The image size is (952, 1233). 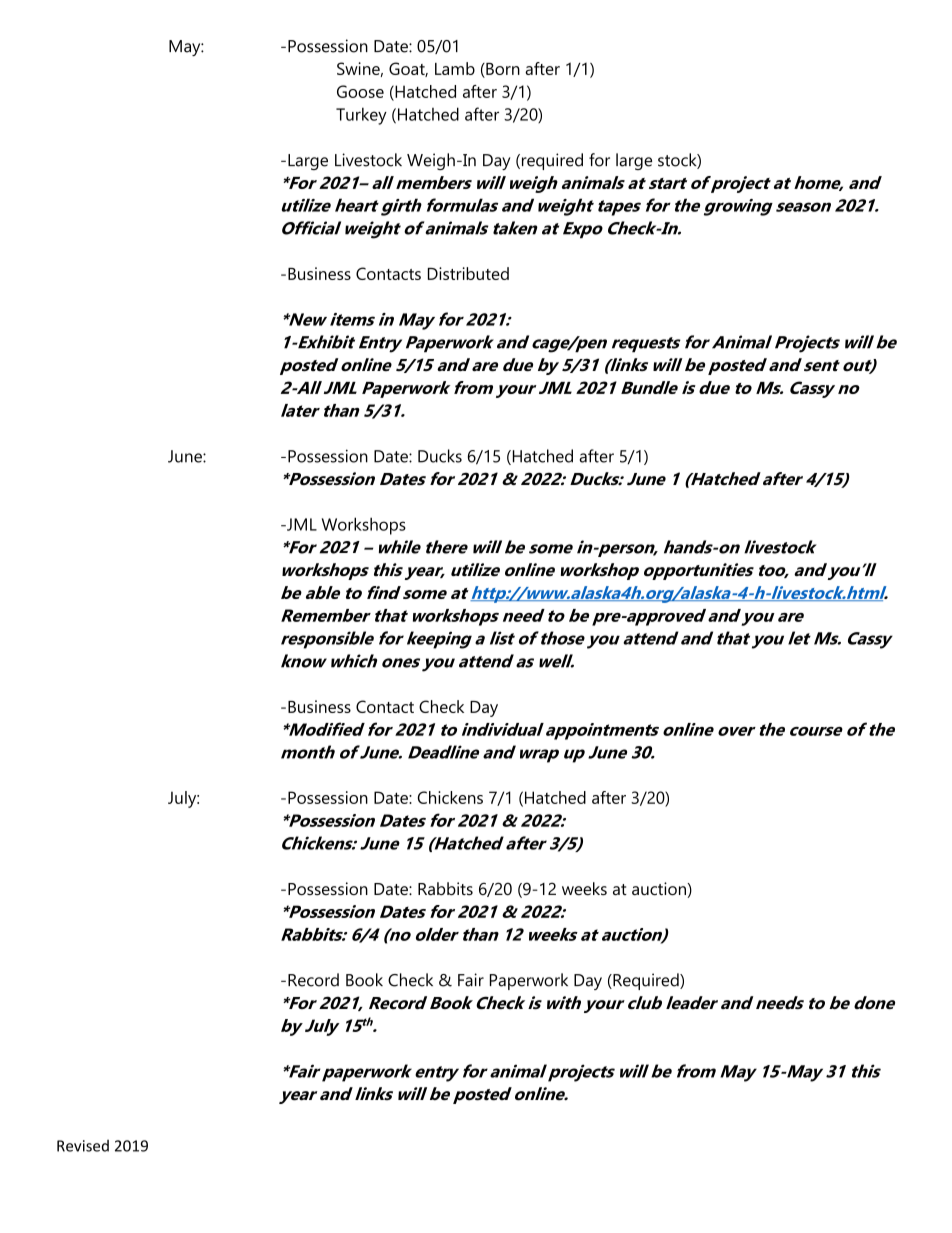 What do you see at coordinates (361, 116) in the document?
I see `Turkey` at bounding box center [361, 116].
